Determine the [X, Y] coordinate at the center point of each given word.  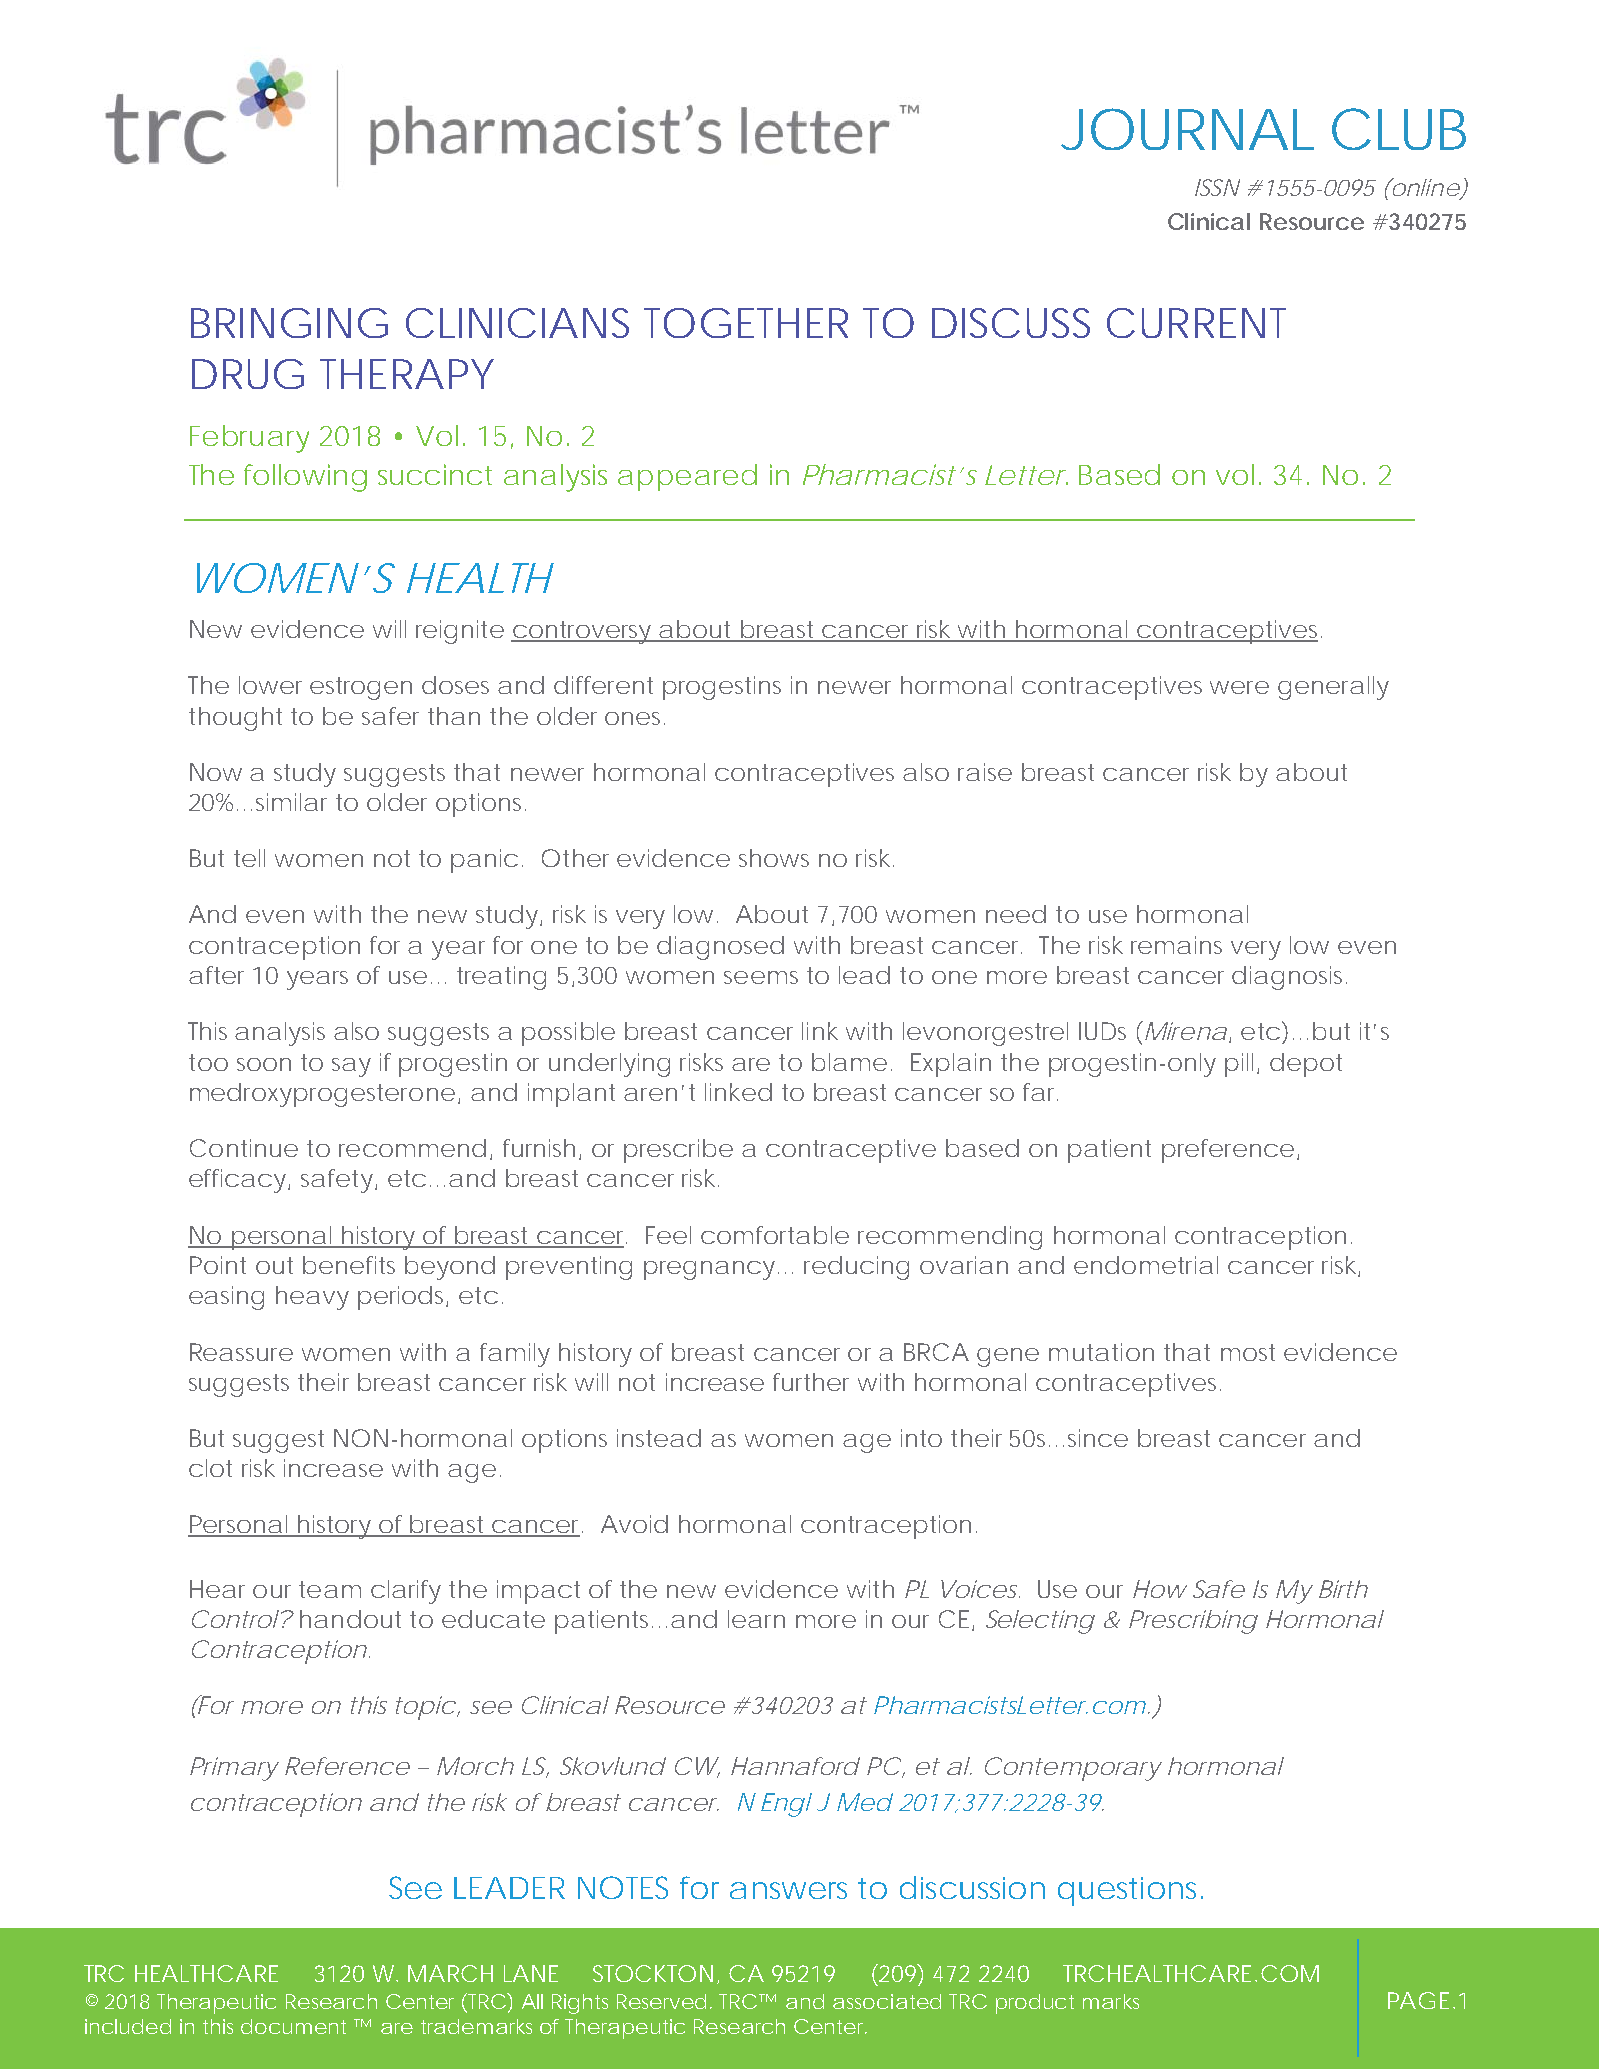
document [293, 2026]
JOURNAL [1187, 129]
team [330, 1589]
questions [1130, 1891]
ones [635, 718]
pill [1239, 1065]
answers [788, 1890]
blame [849, 1062]
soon [264, 1064]
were [1239, 687]
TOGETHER [746, 323]
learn [756, 1619]
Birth [1343, 1589]
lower [270, 685]
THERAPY [407, 374]
